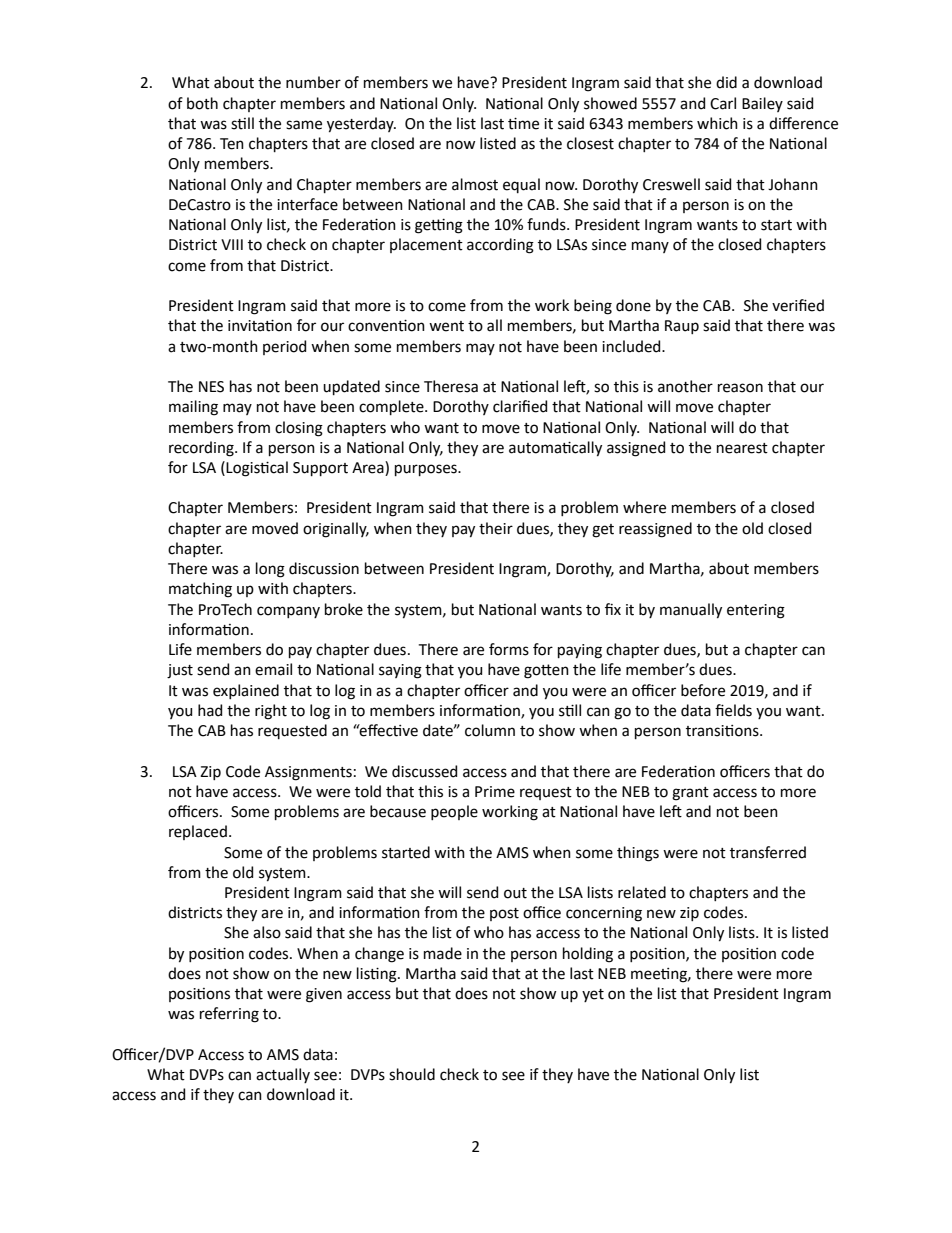  What do you see at coordinates (454, 812) in the screenshot?
I see `people` at bounding box center [454, 812].
